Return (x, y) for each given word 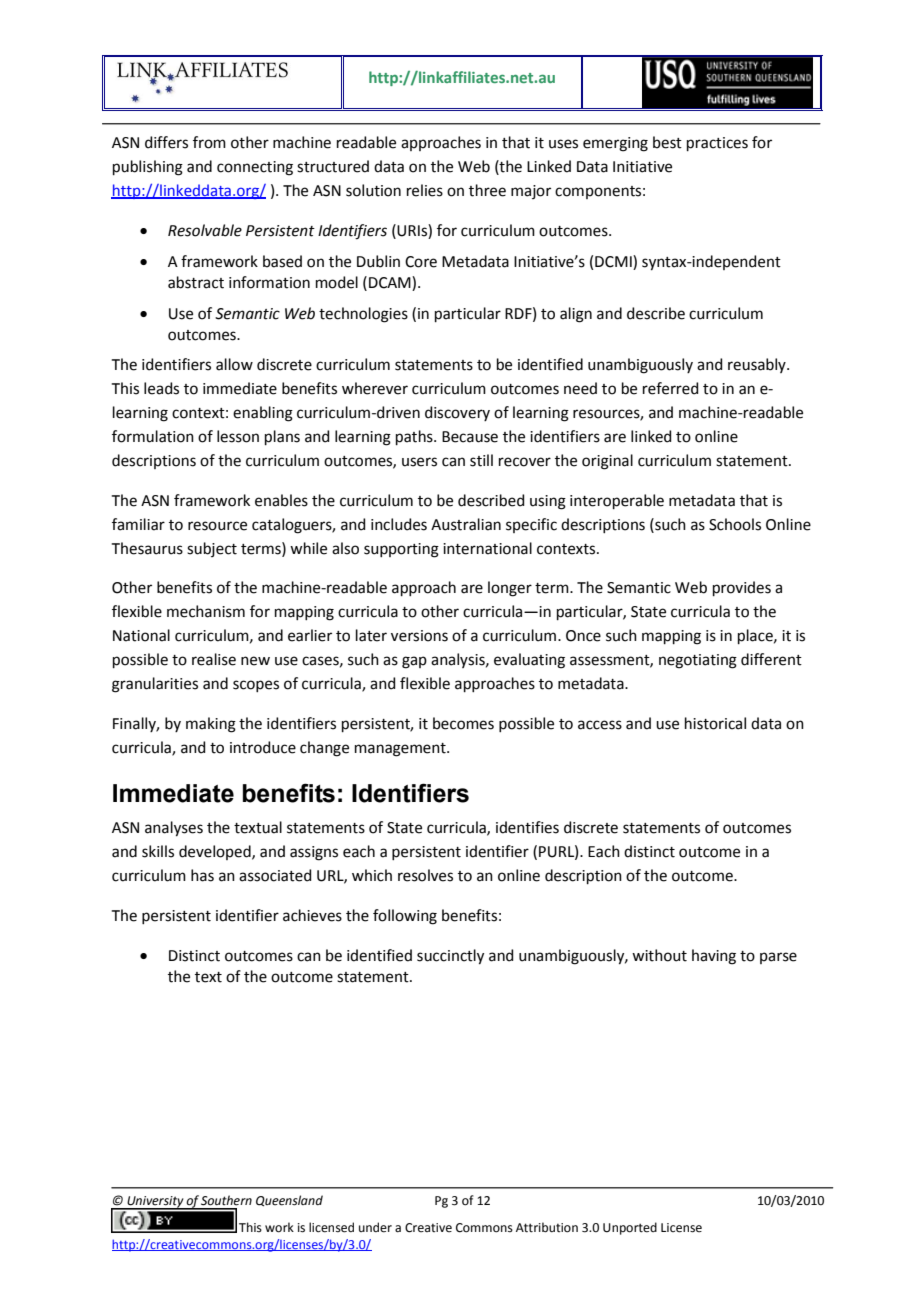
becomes (463, 723)
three (487, 190)
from (209, 142)
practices (717, 144)
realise (214, 659)
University (155, 1203)
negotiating (698, 661)
